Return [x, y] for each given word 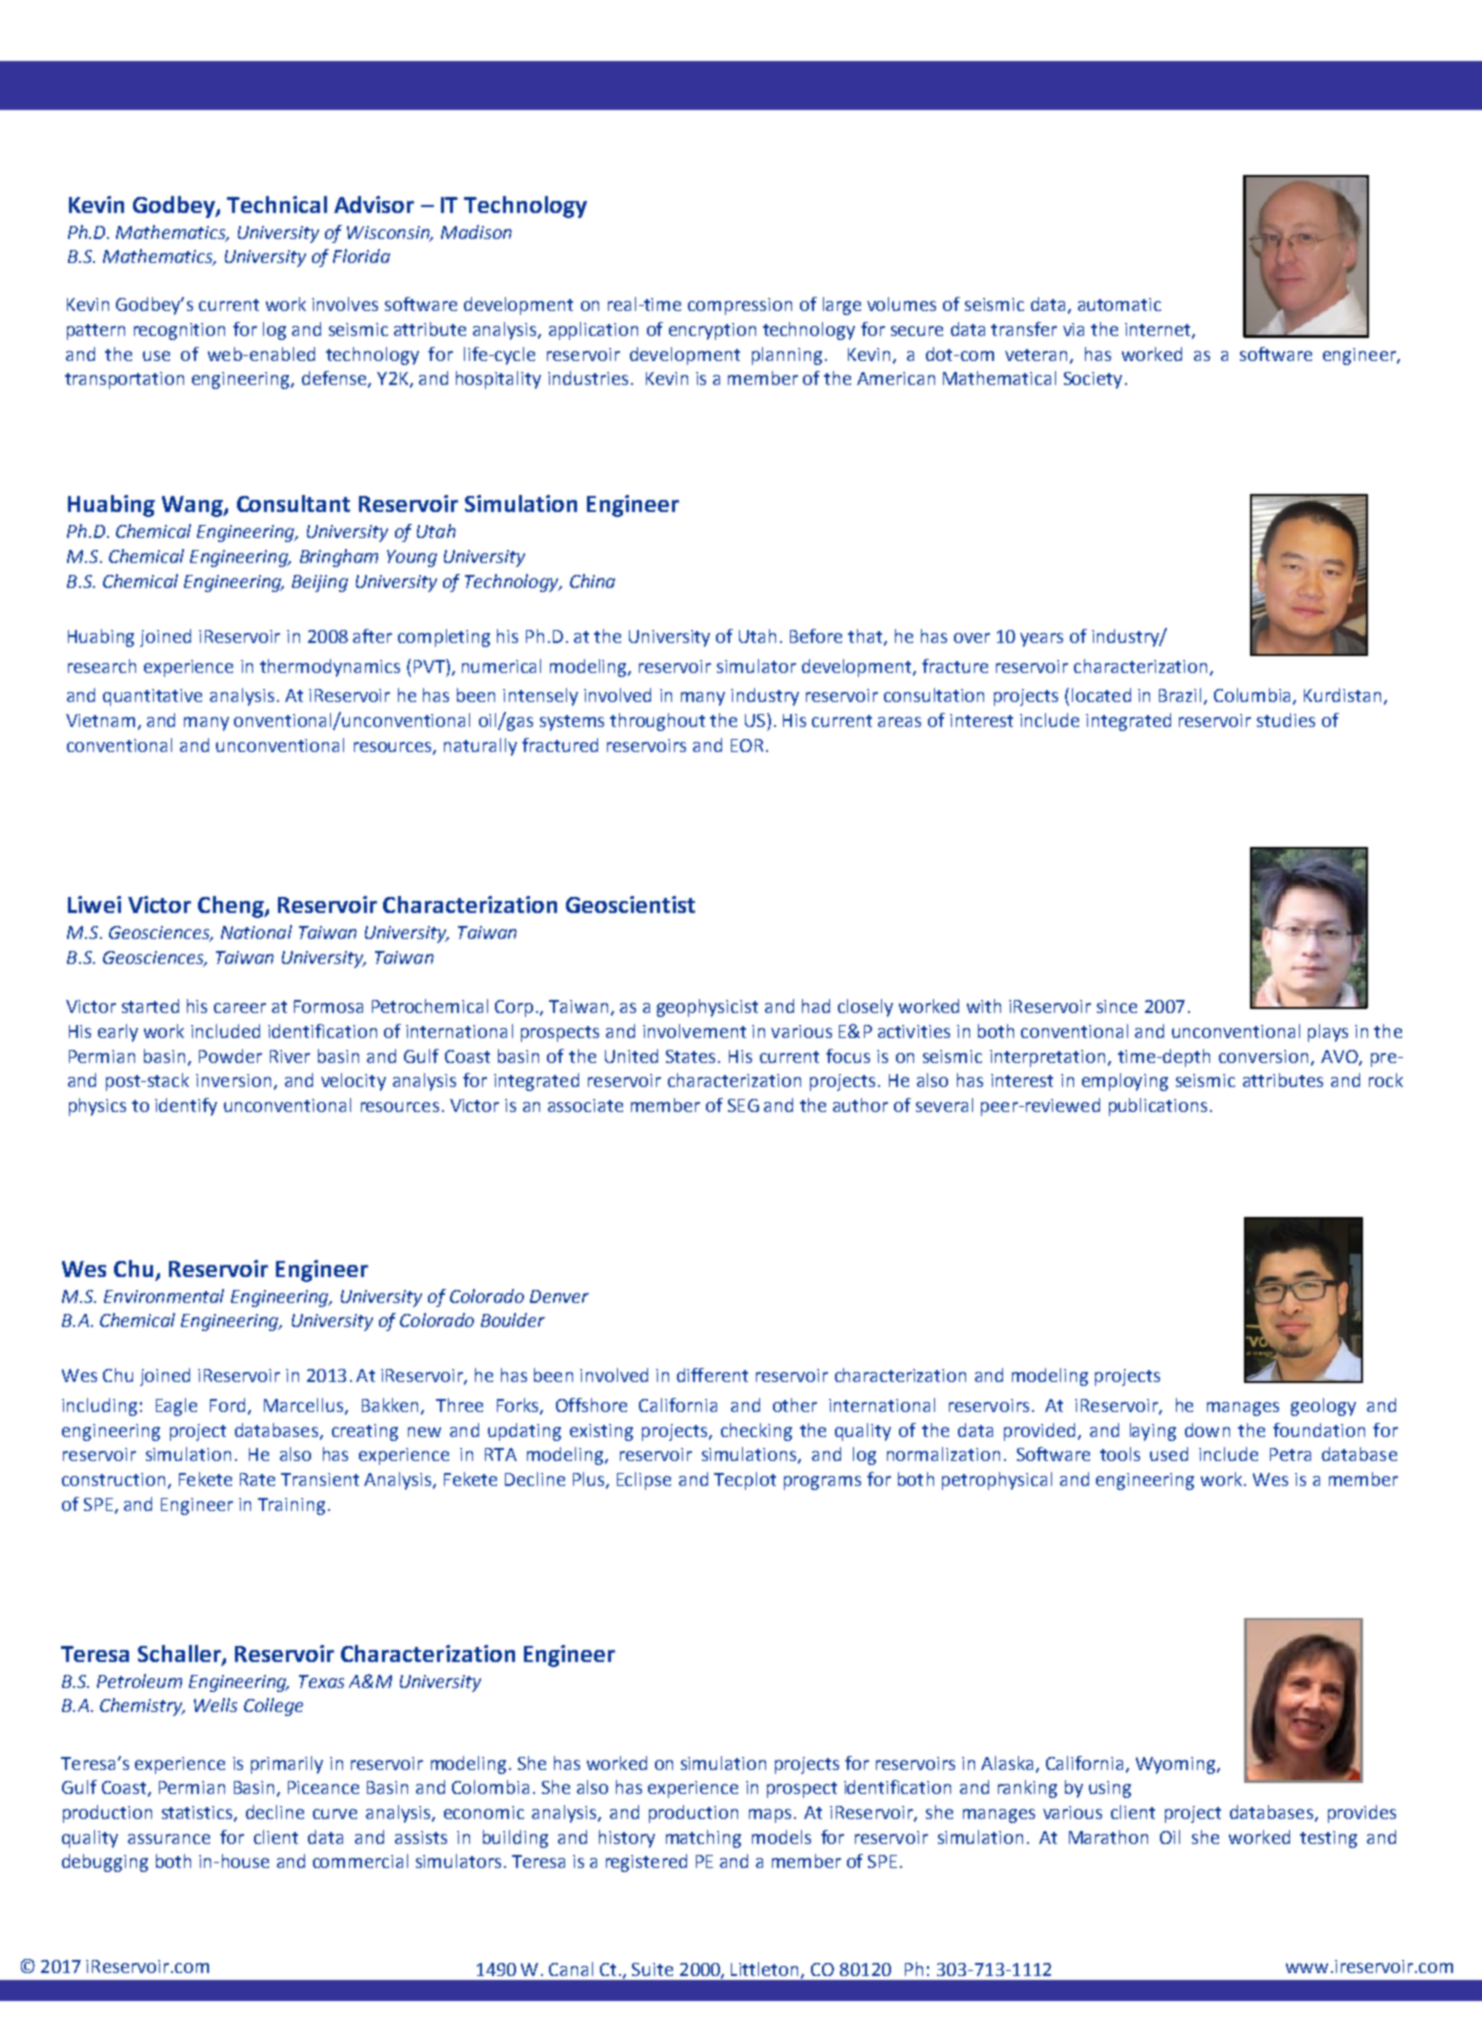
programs [822, 1483]
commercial [360, 1861]
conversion [1263, 1056]
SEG [743, 1105]
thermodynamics [330, 668]
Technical [277, 204]
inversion [233, 1080]
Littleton [764, 1969]
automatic [1119, 304]
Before [816, 636]
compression [740, 306]
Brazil [1180, 695]
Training [291, 1506]
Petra [1290, 1454]
